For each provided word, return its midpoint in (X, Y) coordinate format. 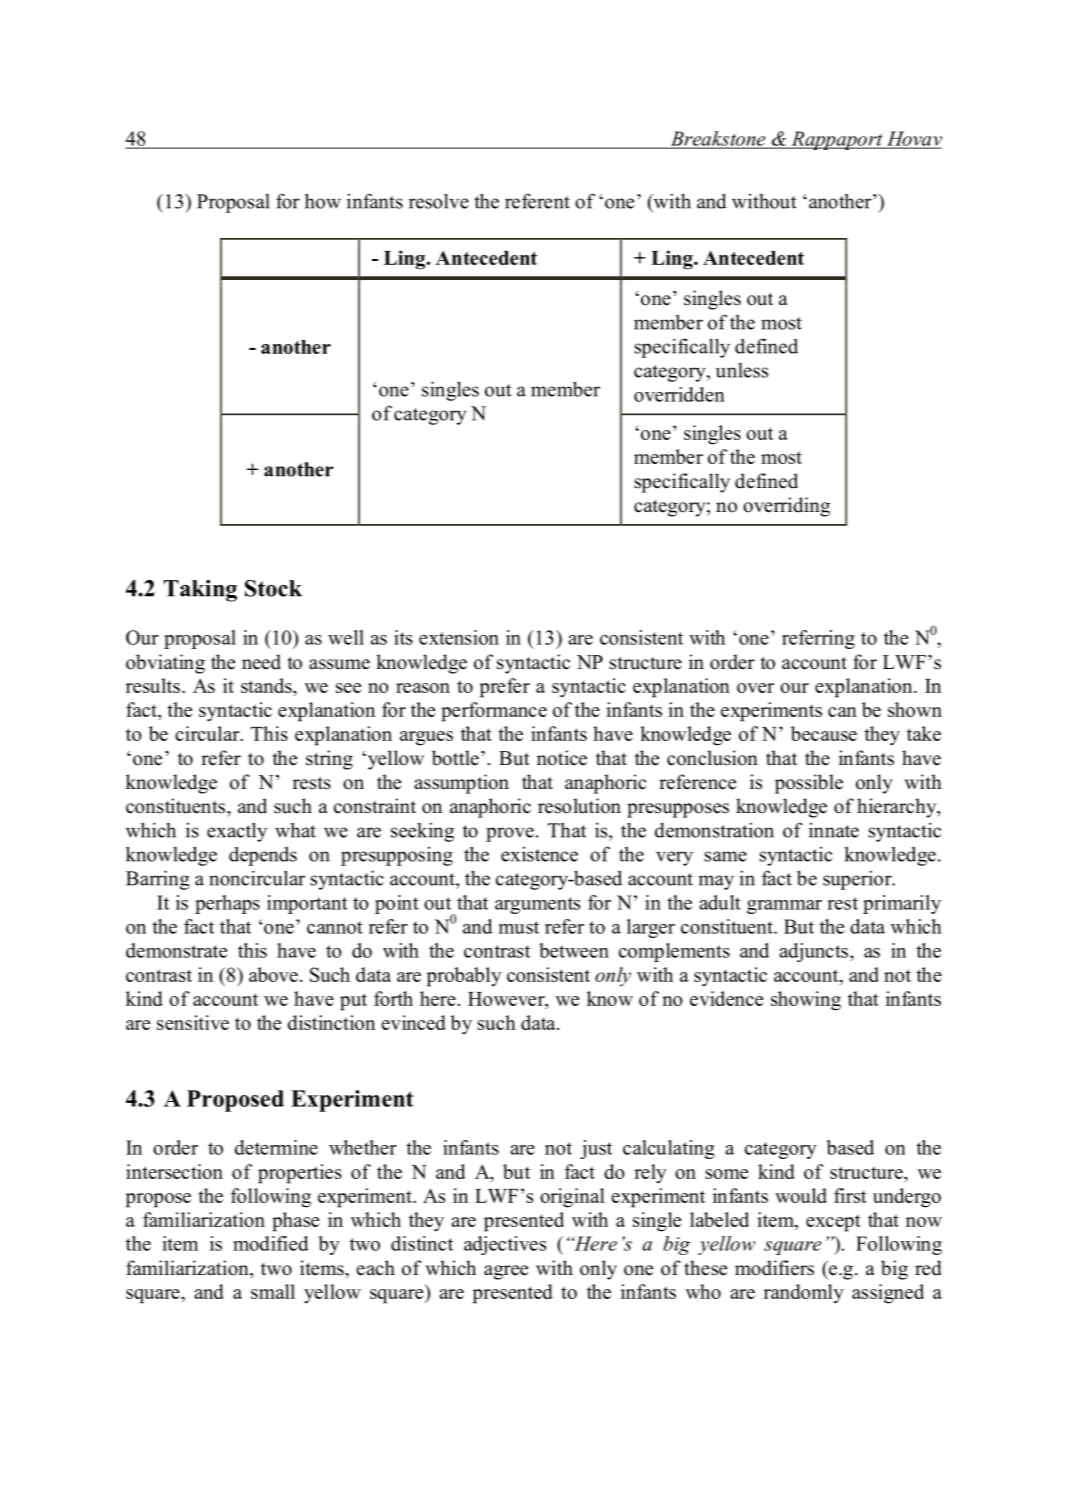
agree (506, 1272)
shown (915, 709)
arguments (537, 905)
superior (858, 880)
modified (271, 1243)
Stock (273, 588)
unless (742, 370)
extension (459, 637)
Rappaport (837, 140)
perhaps (227, 904)
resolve (439, 201)
